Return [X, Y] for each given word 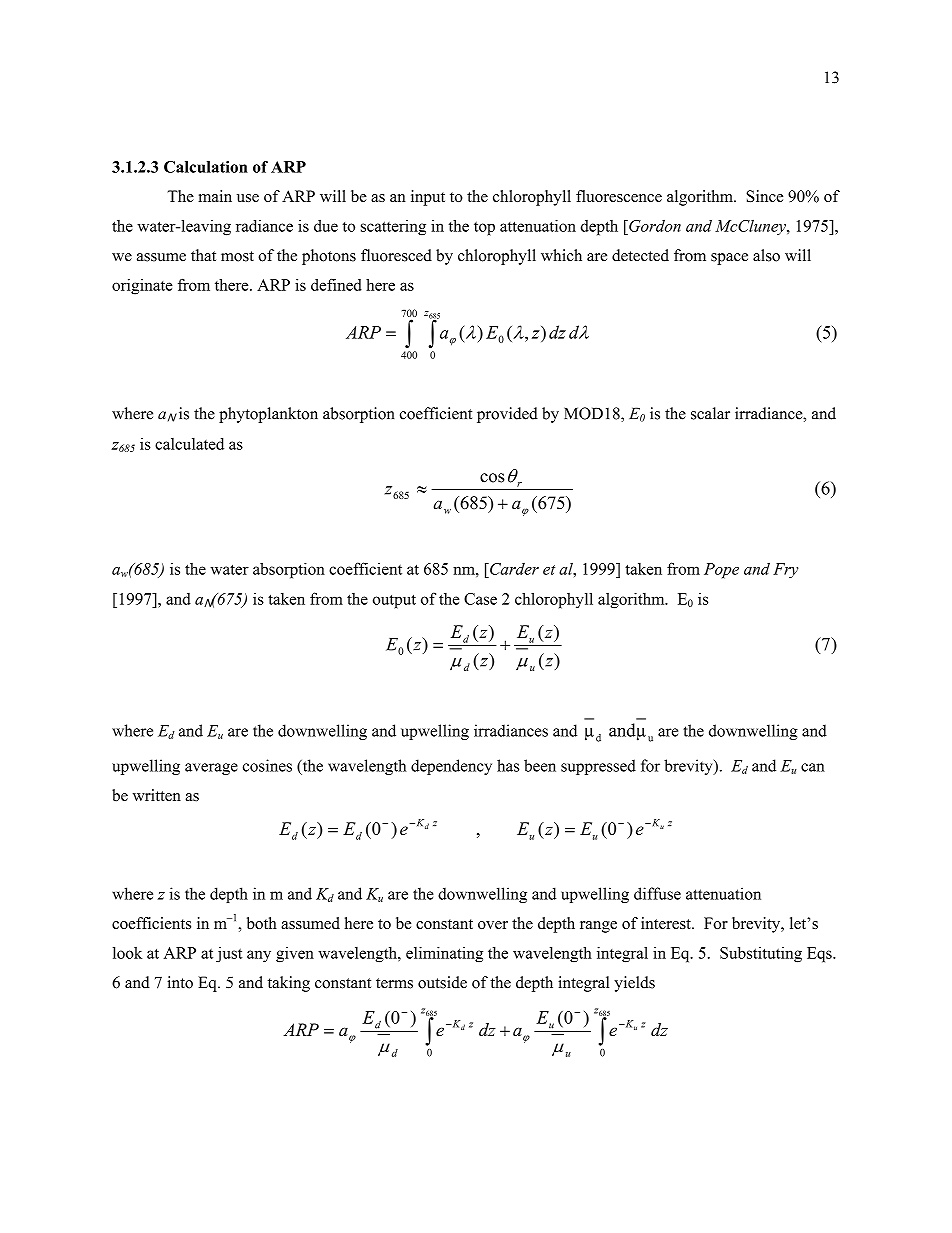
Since [764, 196]
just [229, 955]
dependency [451, 767]
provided [507, 415]
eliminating [444, 954]
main [215, 196]
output [394, 601]
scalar [710, 413]
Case [480, 599]
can [813, 767]
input [428, 198]
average [211, 769]
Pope [721, 571]
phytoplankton [268, 415]
